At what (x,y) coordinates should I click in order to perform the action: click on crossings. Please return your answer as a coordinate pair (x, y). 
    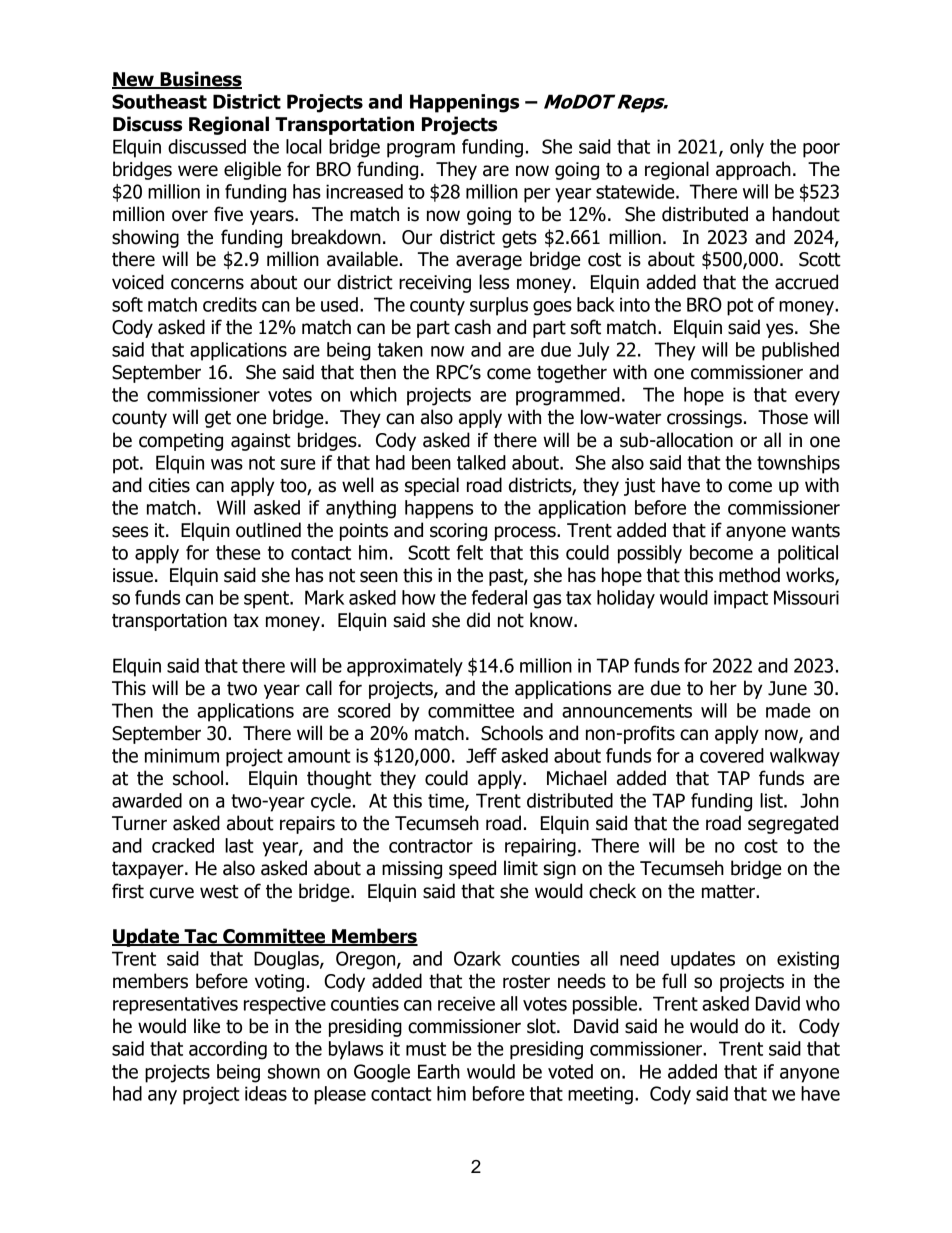
    Looking at the image, I should click on (704, 419).
